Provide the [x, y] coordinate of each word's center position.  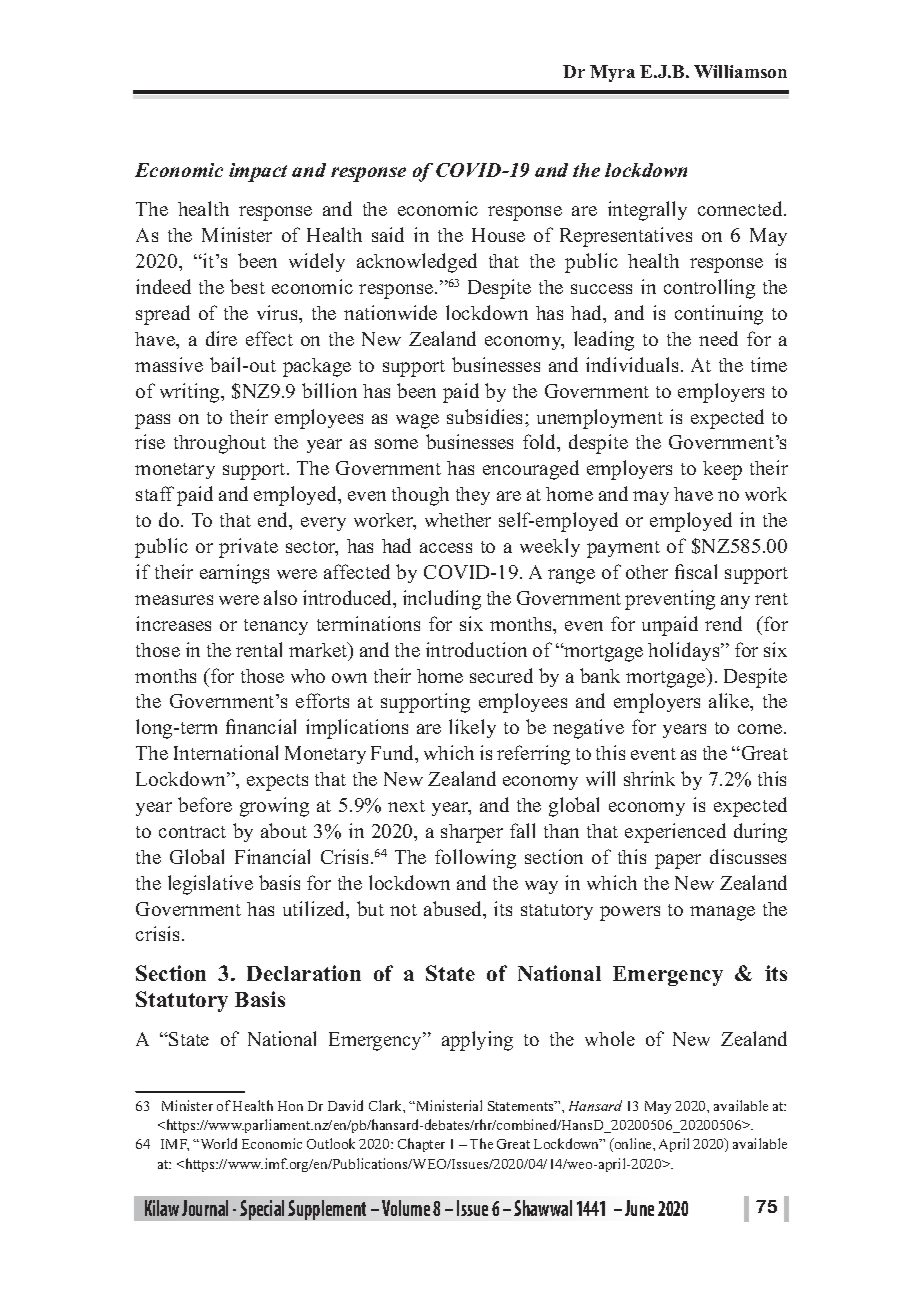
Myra [612, 73]
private [248, 548]
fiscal [696, 571]
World [217, 1143]
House [498, 235]
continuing [719, 315]
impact [258, 172]
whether [458, 520]
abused [454, 910]
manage [722, 913]
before [205, 804]
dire [221, 338]
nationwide [390, 312]
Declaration [304, 973]
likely [472, 728]
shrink [649, 778]
